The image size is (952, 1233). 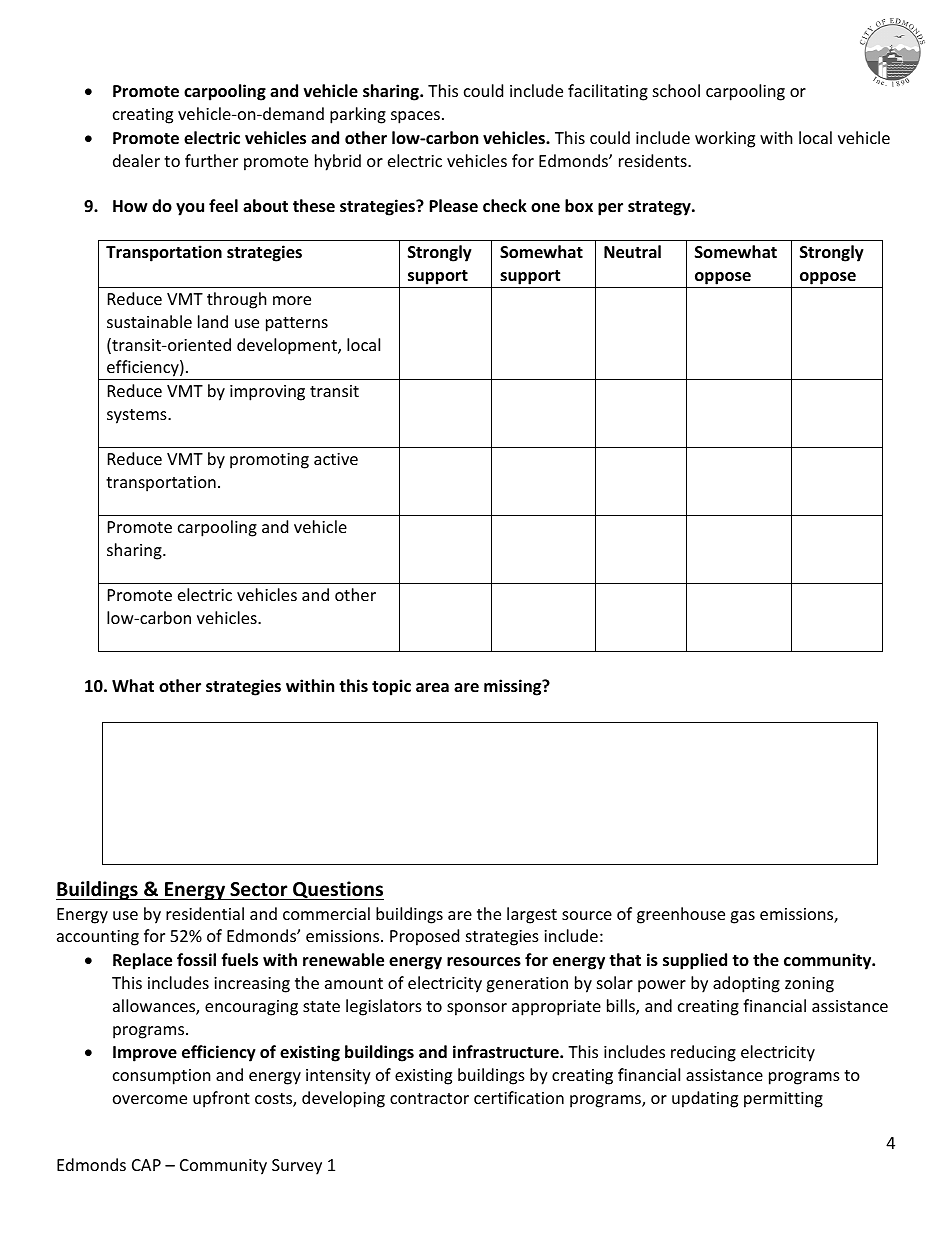 What do you see at coordinates (213, 321) in the page?
I see `land` at bounding box center [213, 321].
